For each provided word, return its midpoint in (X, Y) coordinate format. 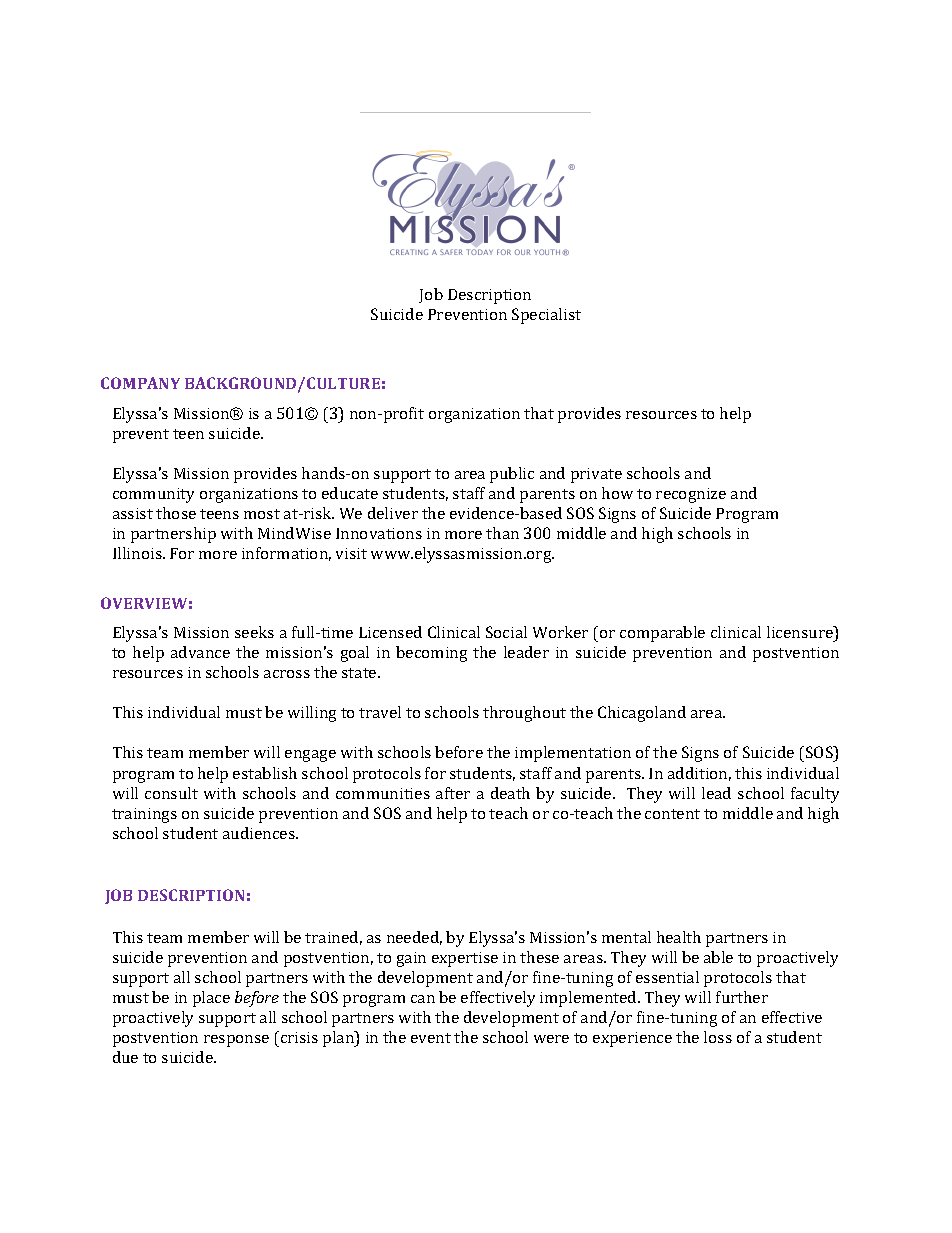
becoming (431, 654)
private (596, 475)
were (551, 1039)
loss (718, 1037)
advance (200, 652)
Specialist (546, 316)
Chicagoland (642, 714)
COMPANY (140, 383)
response (236, 1041)
